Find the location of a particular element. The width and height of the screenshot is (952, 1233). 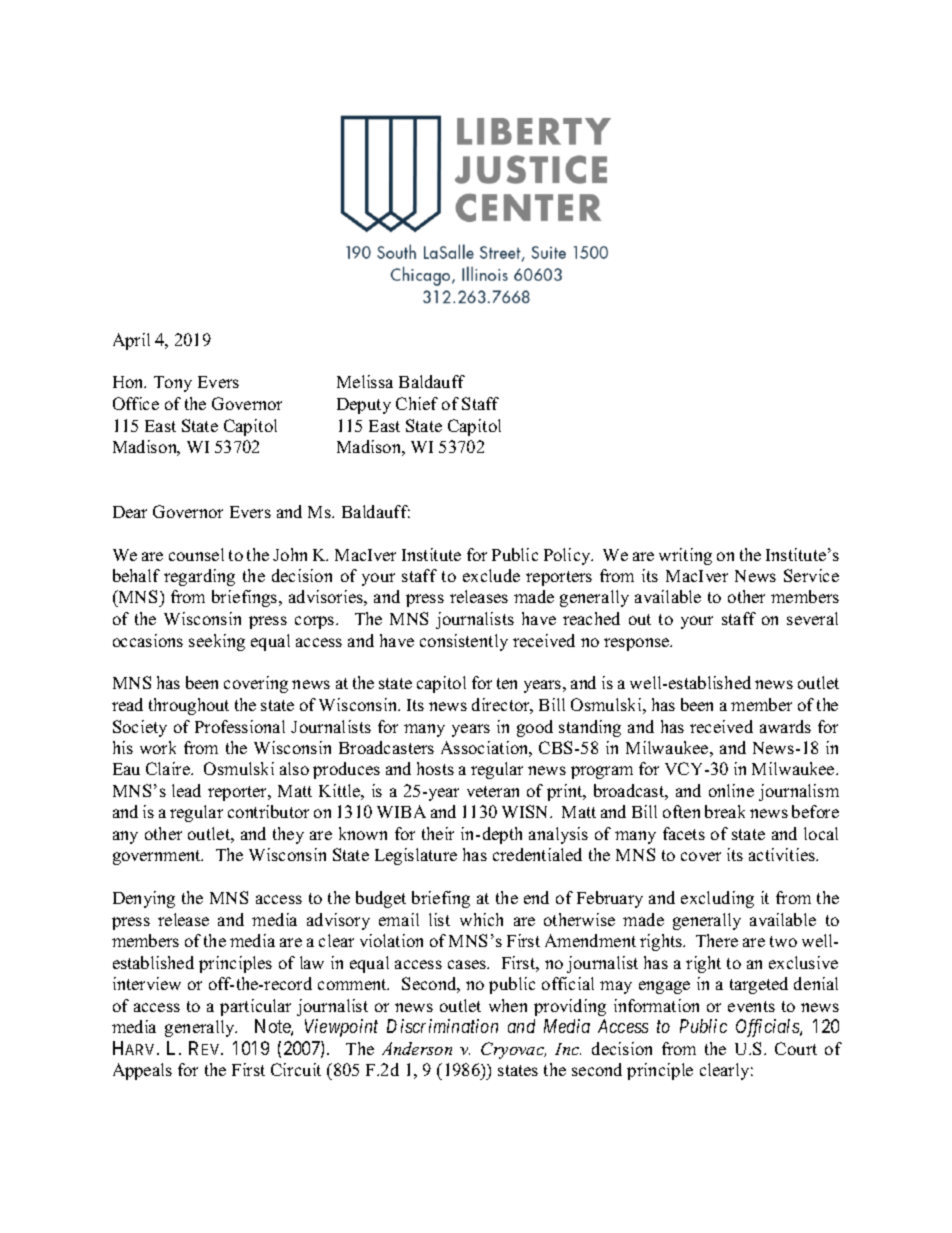

throughout is located at coordinates (189, 706).
